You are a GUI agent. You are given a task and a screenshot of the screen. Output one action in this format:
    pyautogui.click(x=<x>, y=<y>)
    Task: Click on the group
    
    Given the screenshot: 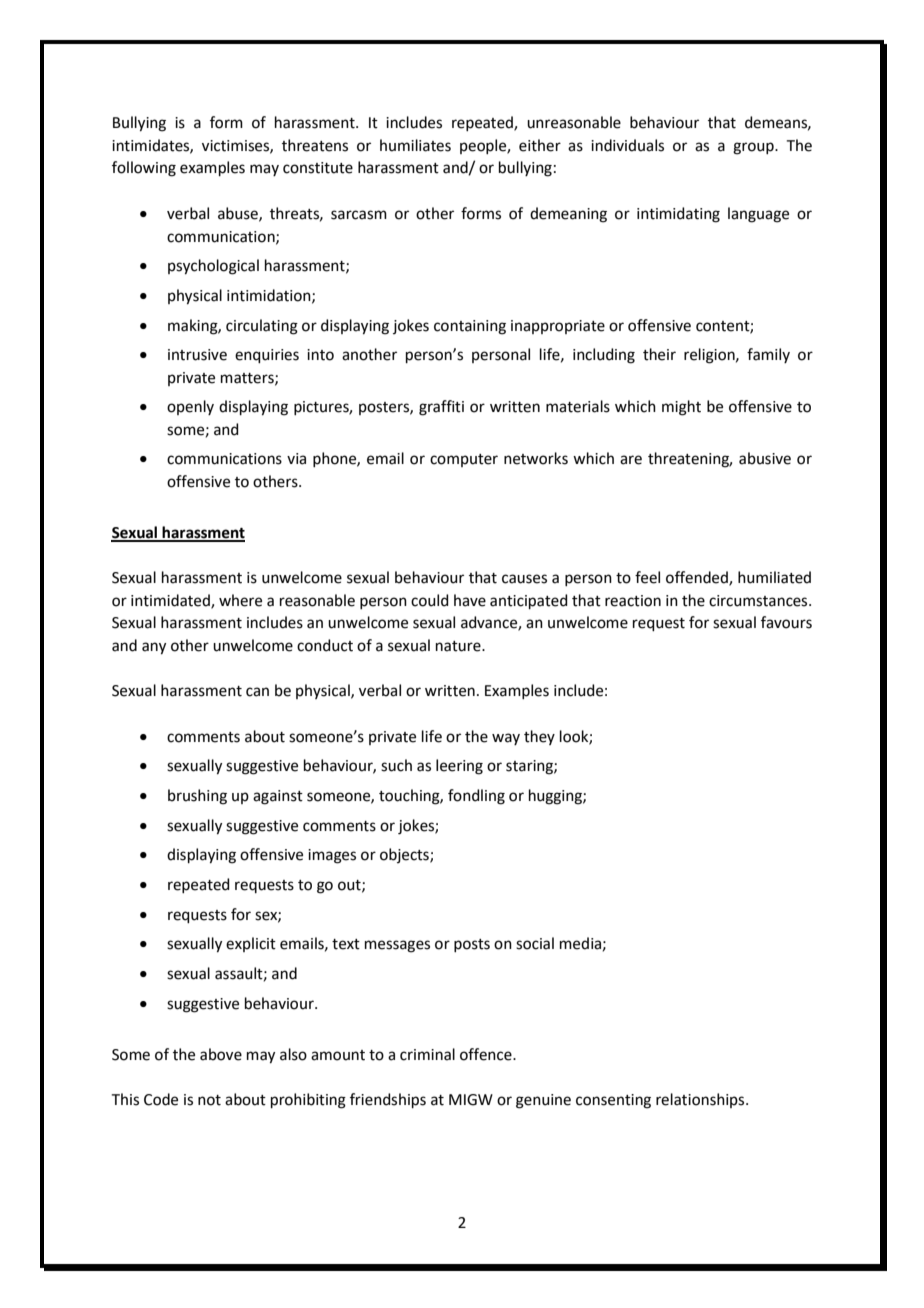 What is the action you would take?
    pyautogui.click(x=754, y=148)
